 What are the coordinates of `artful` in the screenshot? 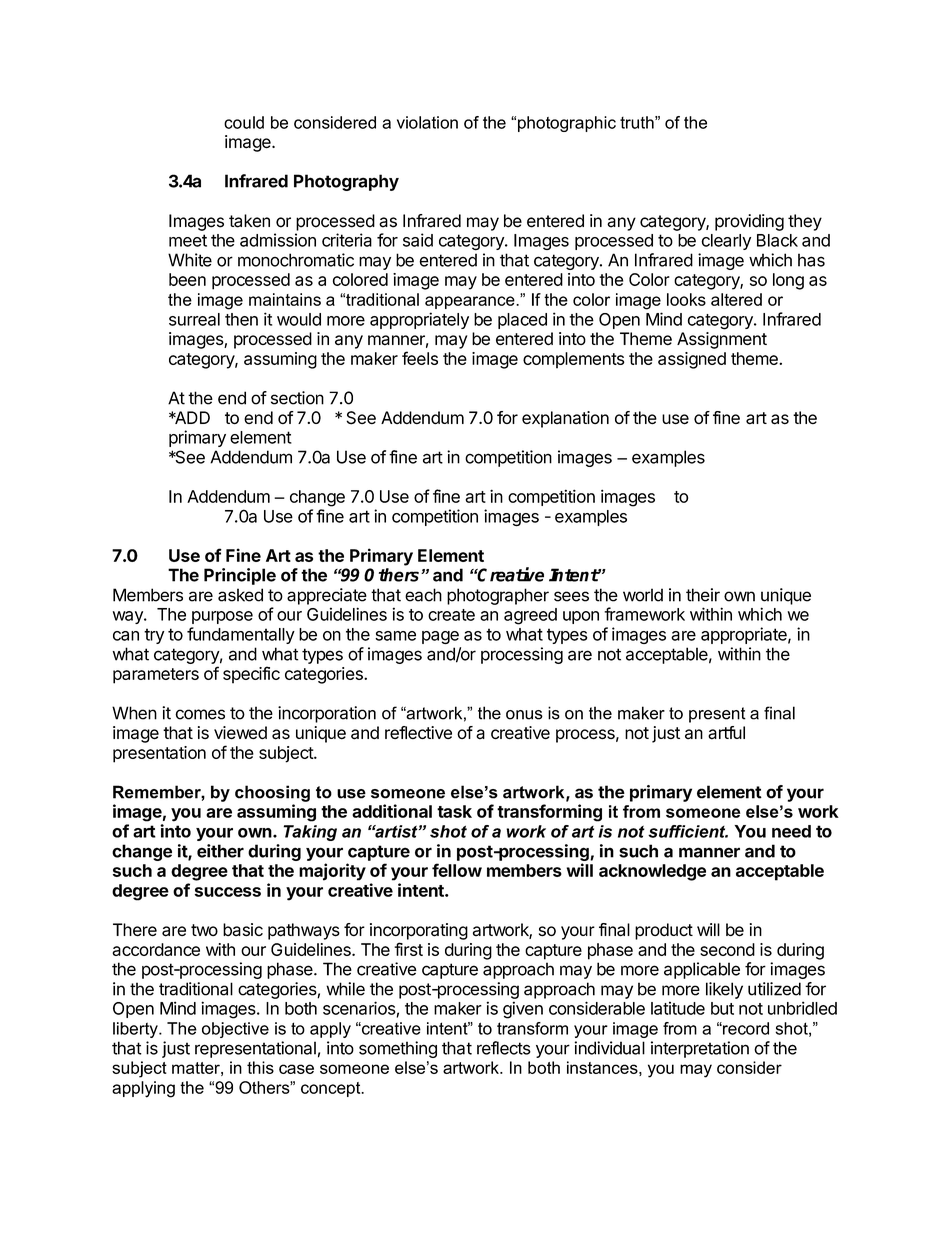 It's located at (726, 733).
